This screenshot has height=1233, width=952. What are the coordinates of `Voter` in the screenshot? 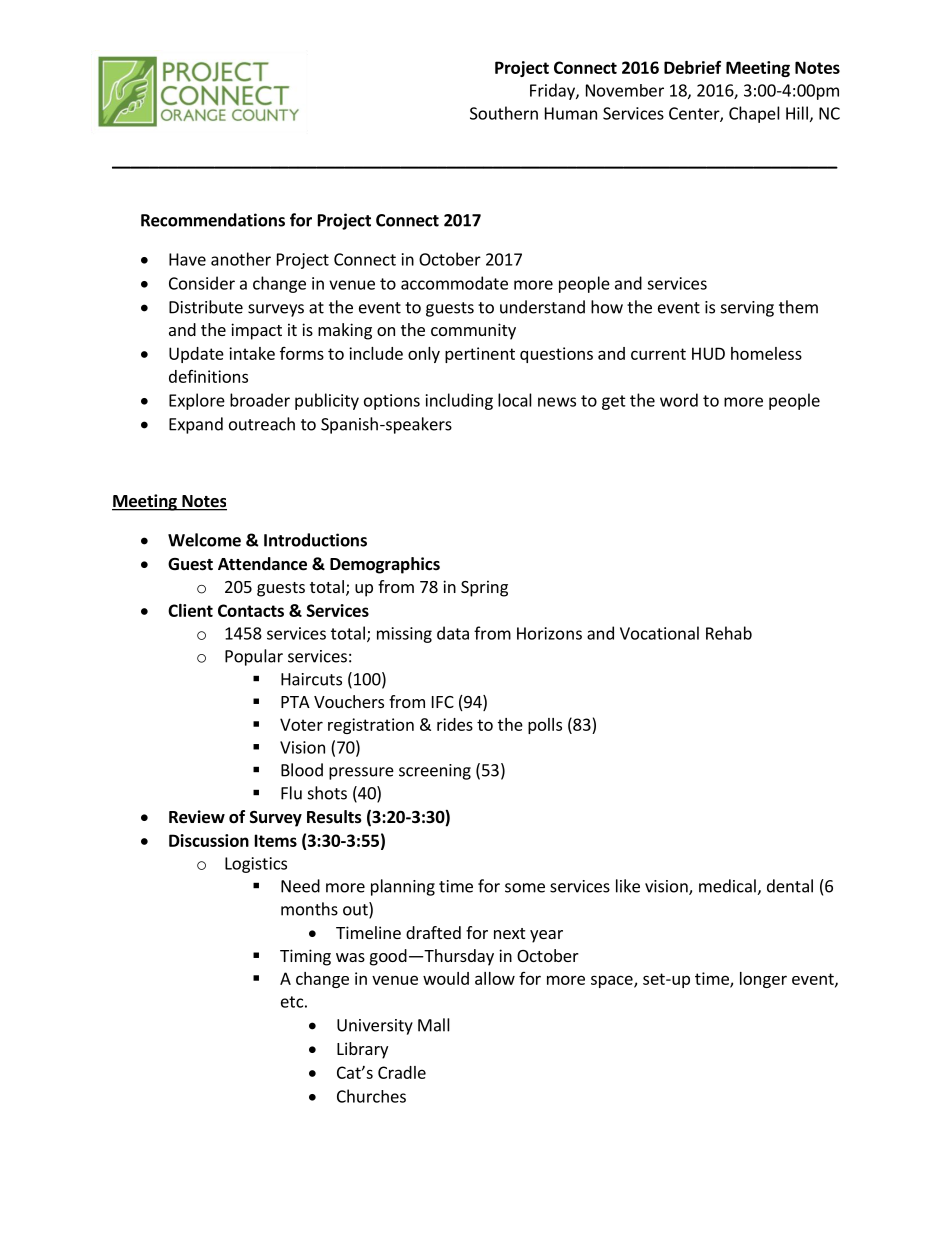 It's located at (301, 724).
